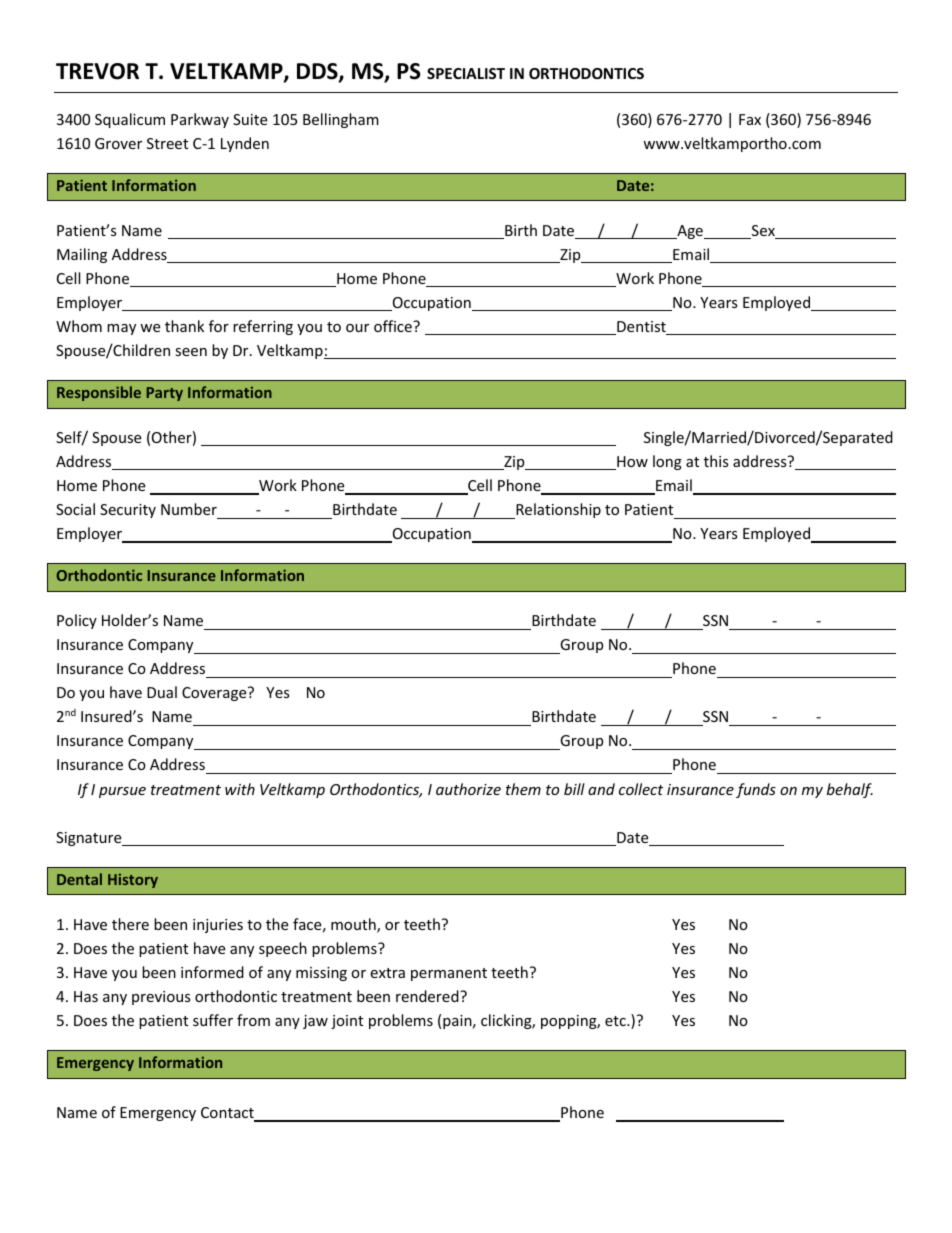  What do you see at coordinates (466, 73) in the image?
I see `SPECIALIST` at bounding box center [466, 73].
